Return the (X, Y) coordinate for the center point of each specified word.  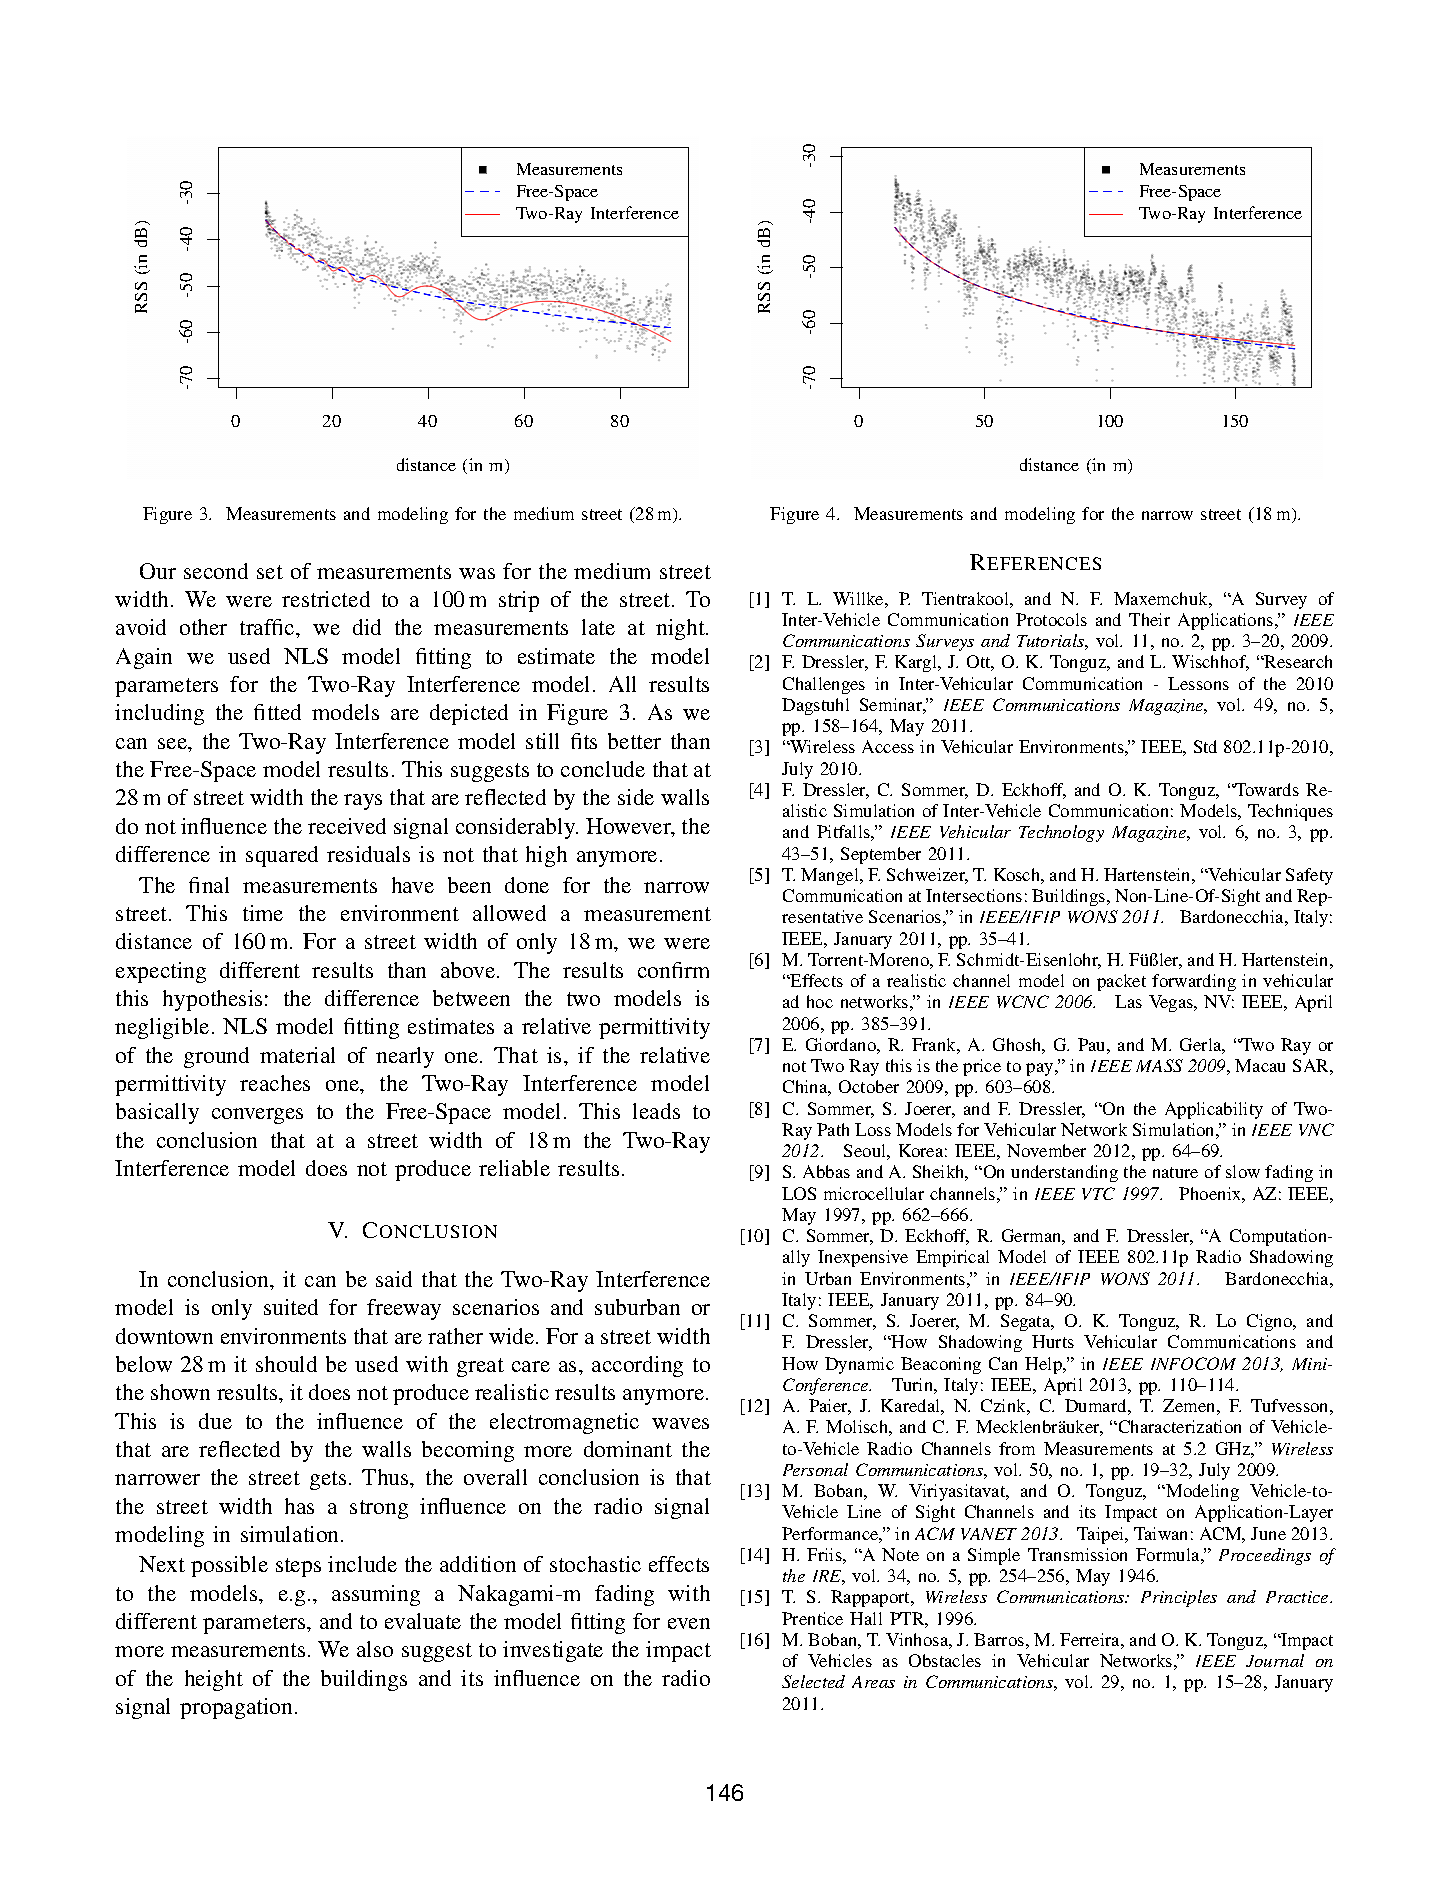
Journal (1275, 1660)
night (681, 629)
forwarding (1194, 982)
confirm (673, 970)
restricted (326, 599)
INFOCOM (1193, 1363)
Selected (813, 1681)
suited (291, 1307)
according (637, 1366)
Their (1149, 619)
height (214, 1680)
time (263, 913)
